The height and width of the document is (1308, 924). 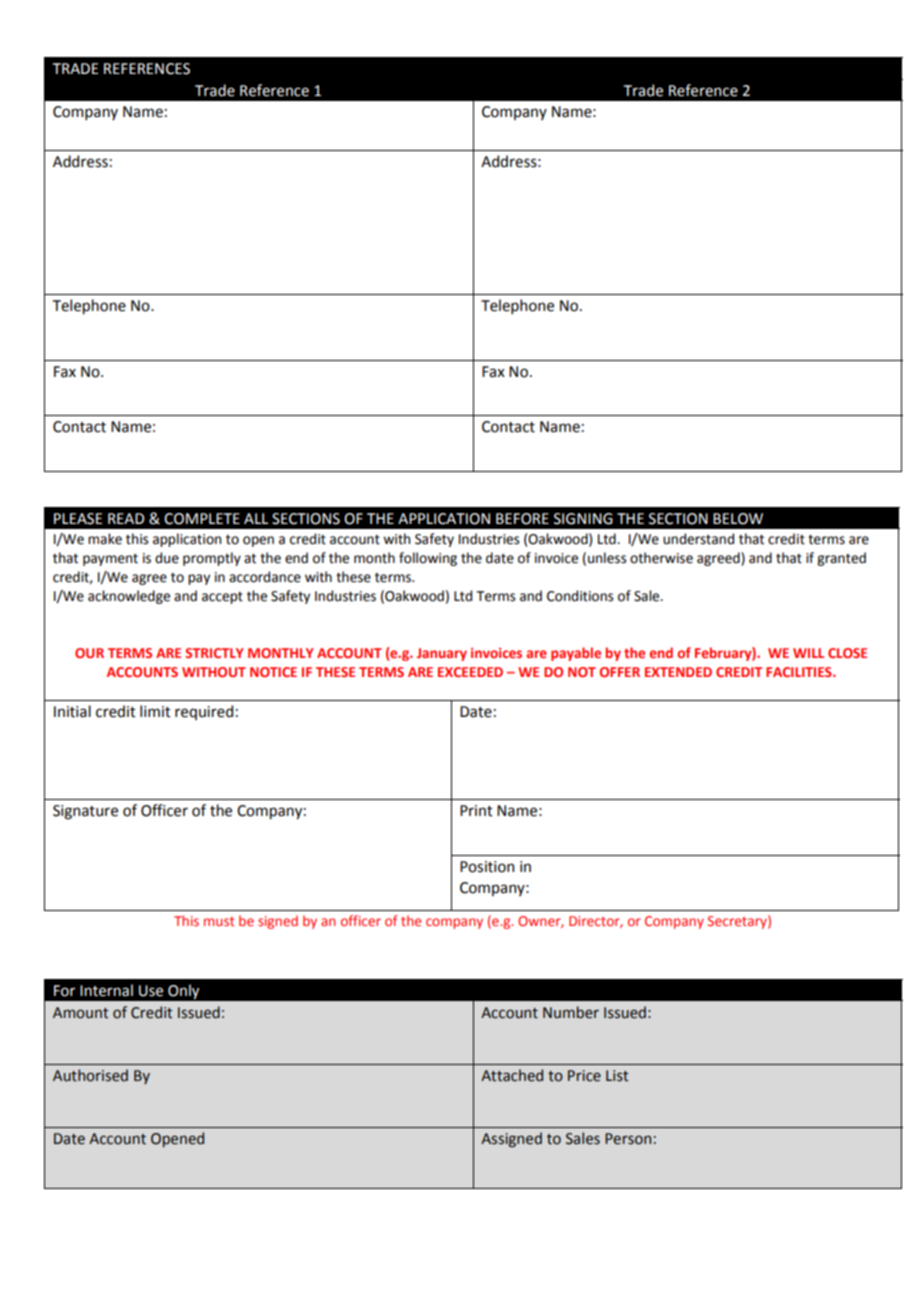 What do you see at coordinates (219, 921) in the document?
I see `must` at bounding box center [219, 921].
